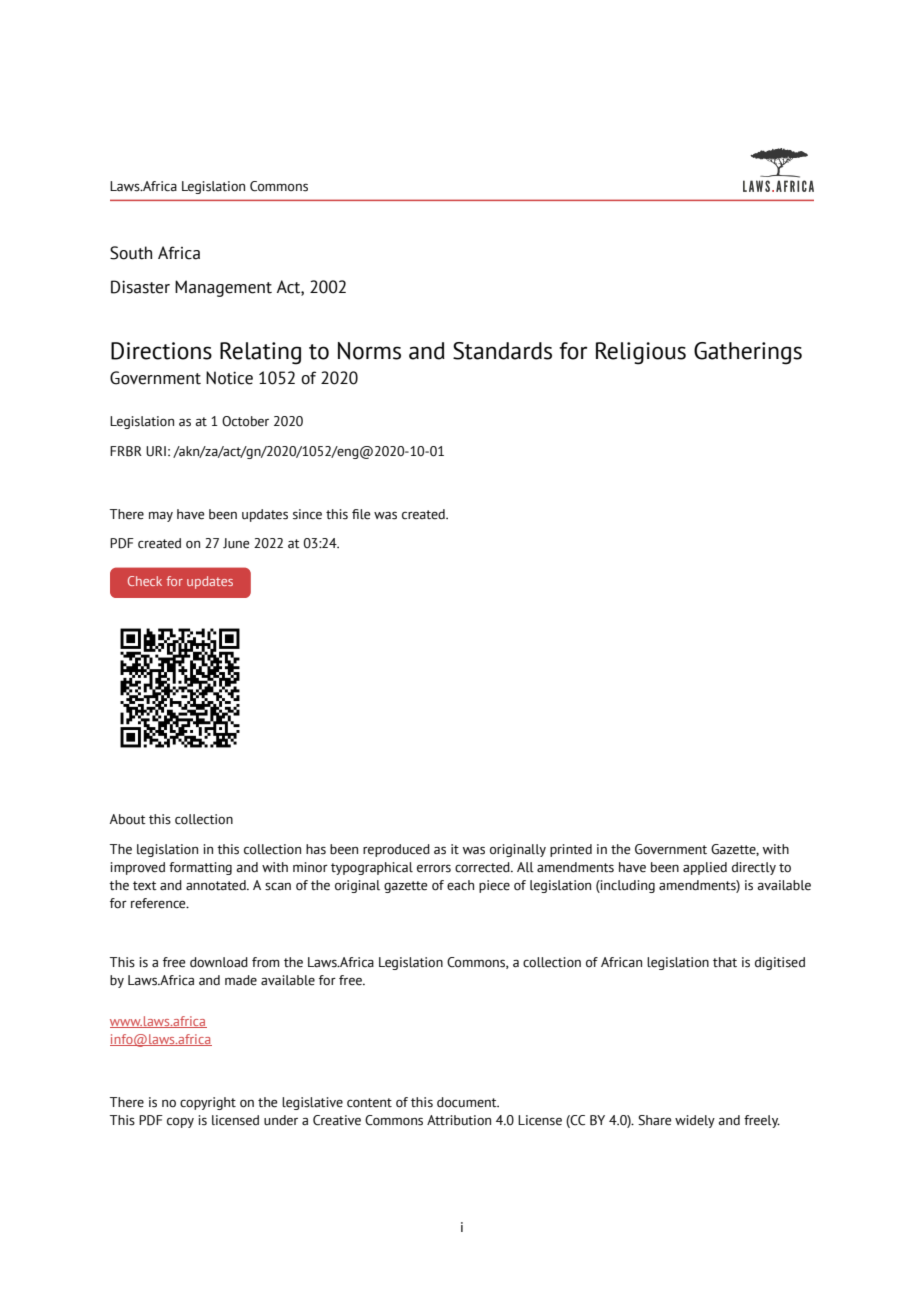 Image resolution: width=924 pixels, height=1308 pixels. I want to click on Check, so click(145, 581).
